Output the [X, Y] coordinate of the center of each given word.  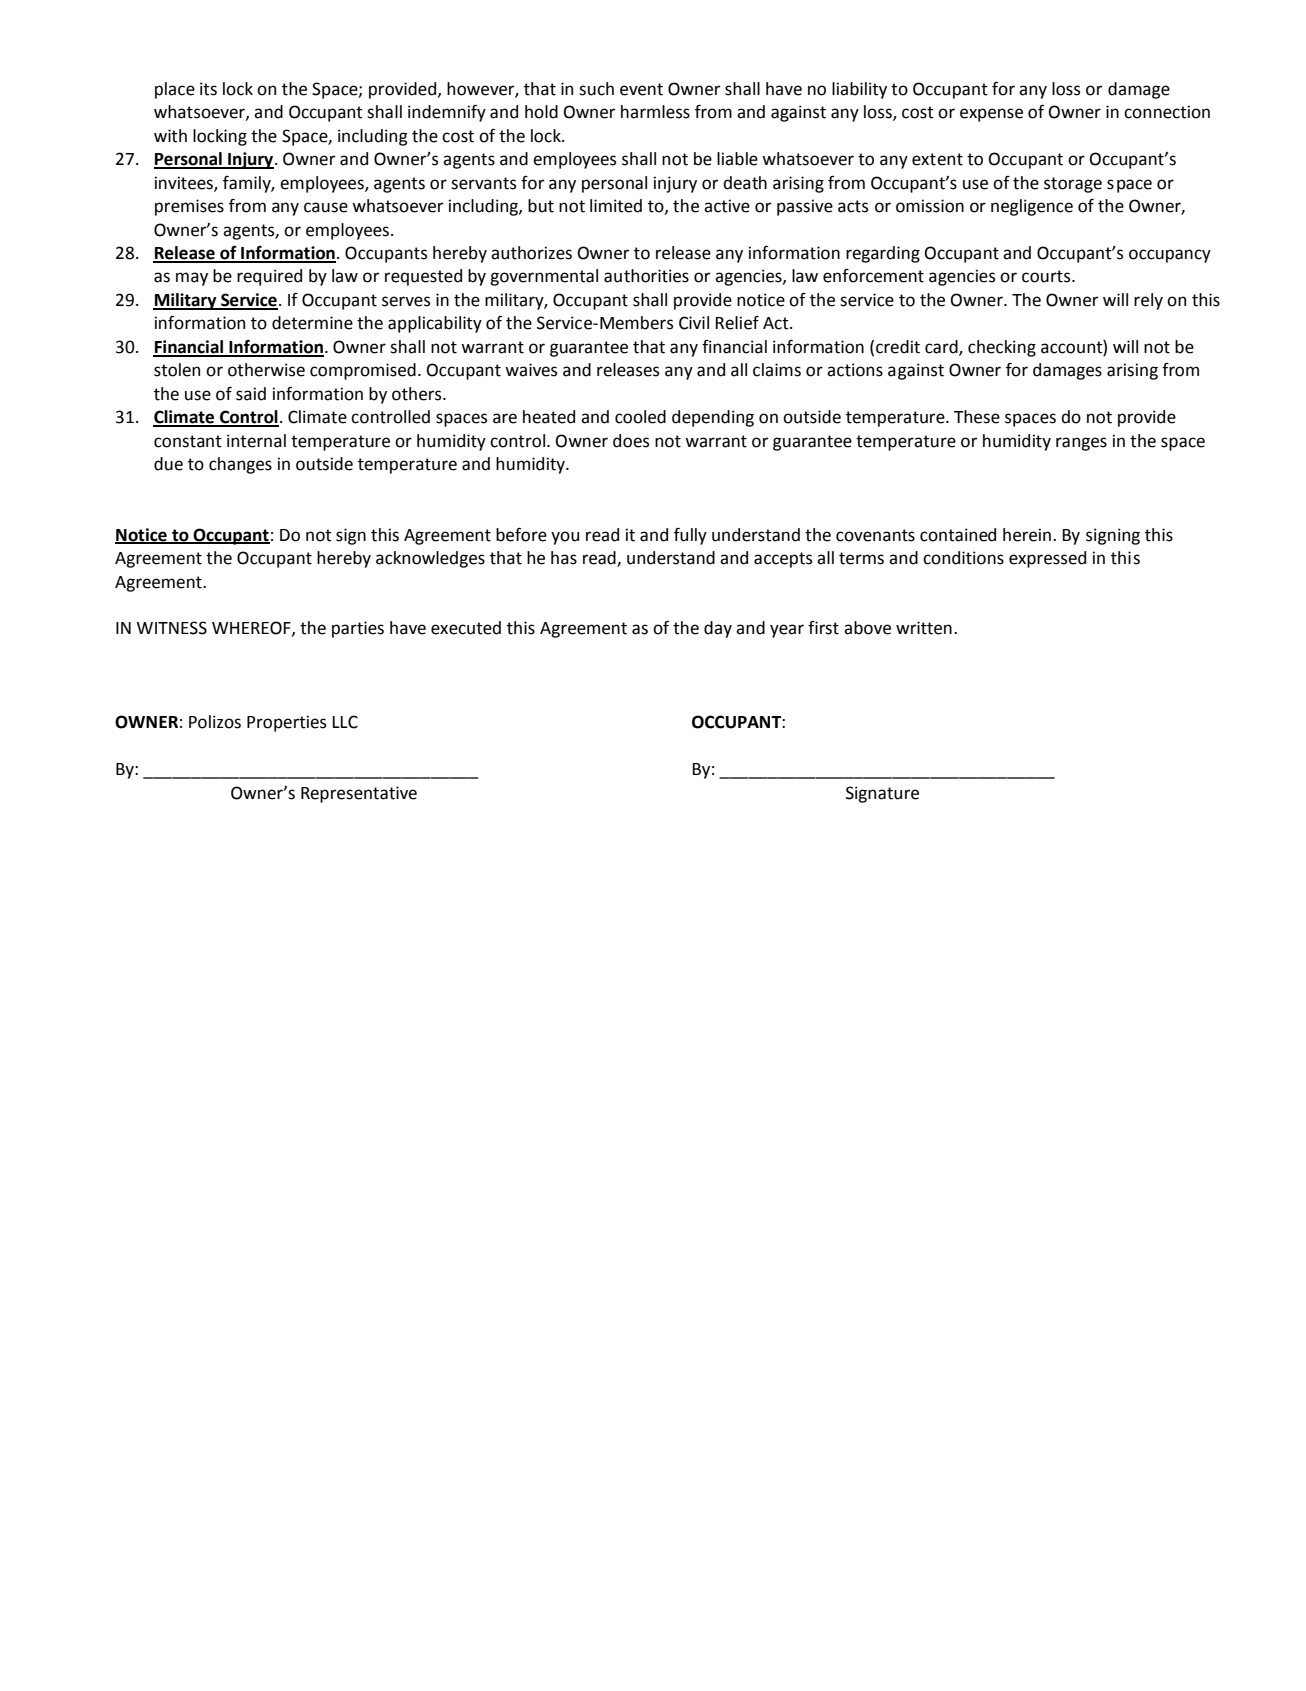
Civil [694, 323]
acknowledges [430, 559]
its [208, 89]
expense [991, 115]
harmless [655, 112]
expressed [1047, 559]
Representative [359, 794]
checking [1002, 348]
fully [690, 536]
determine [312, 323]
